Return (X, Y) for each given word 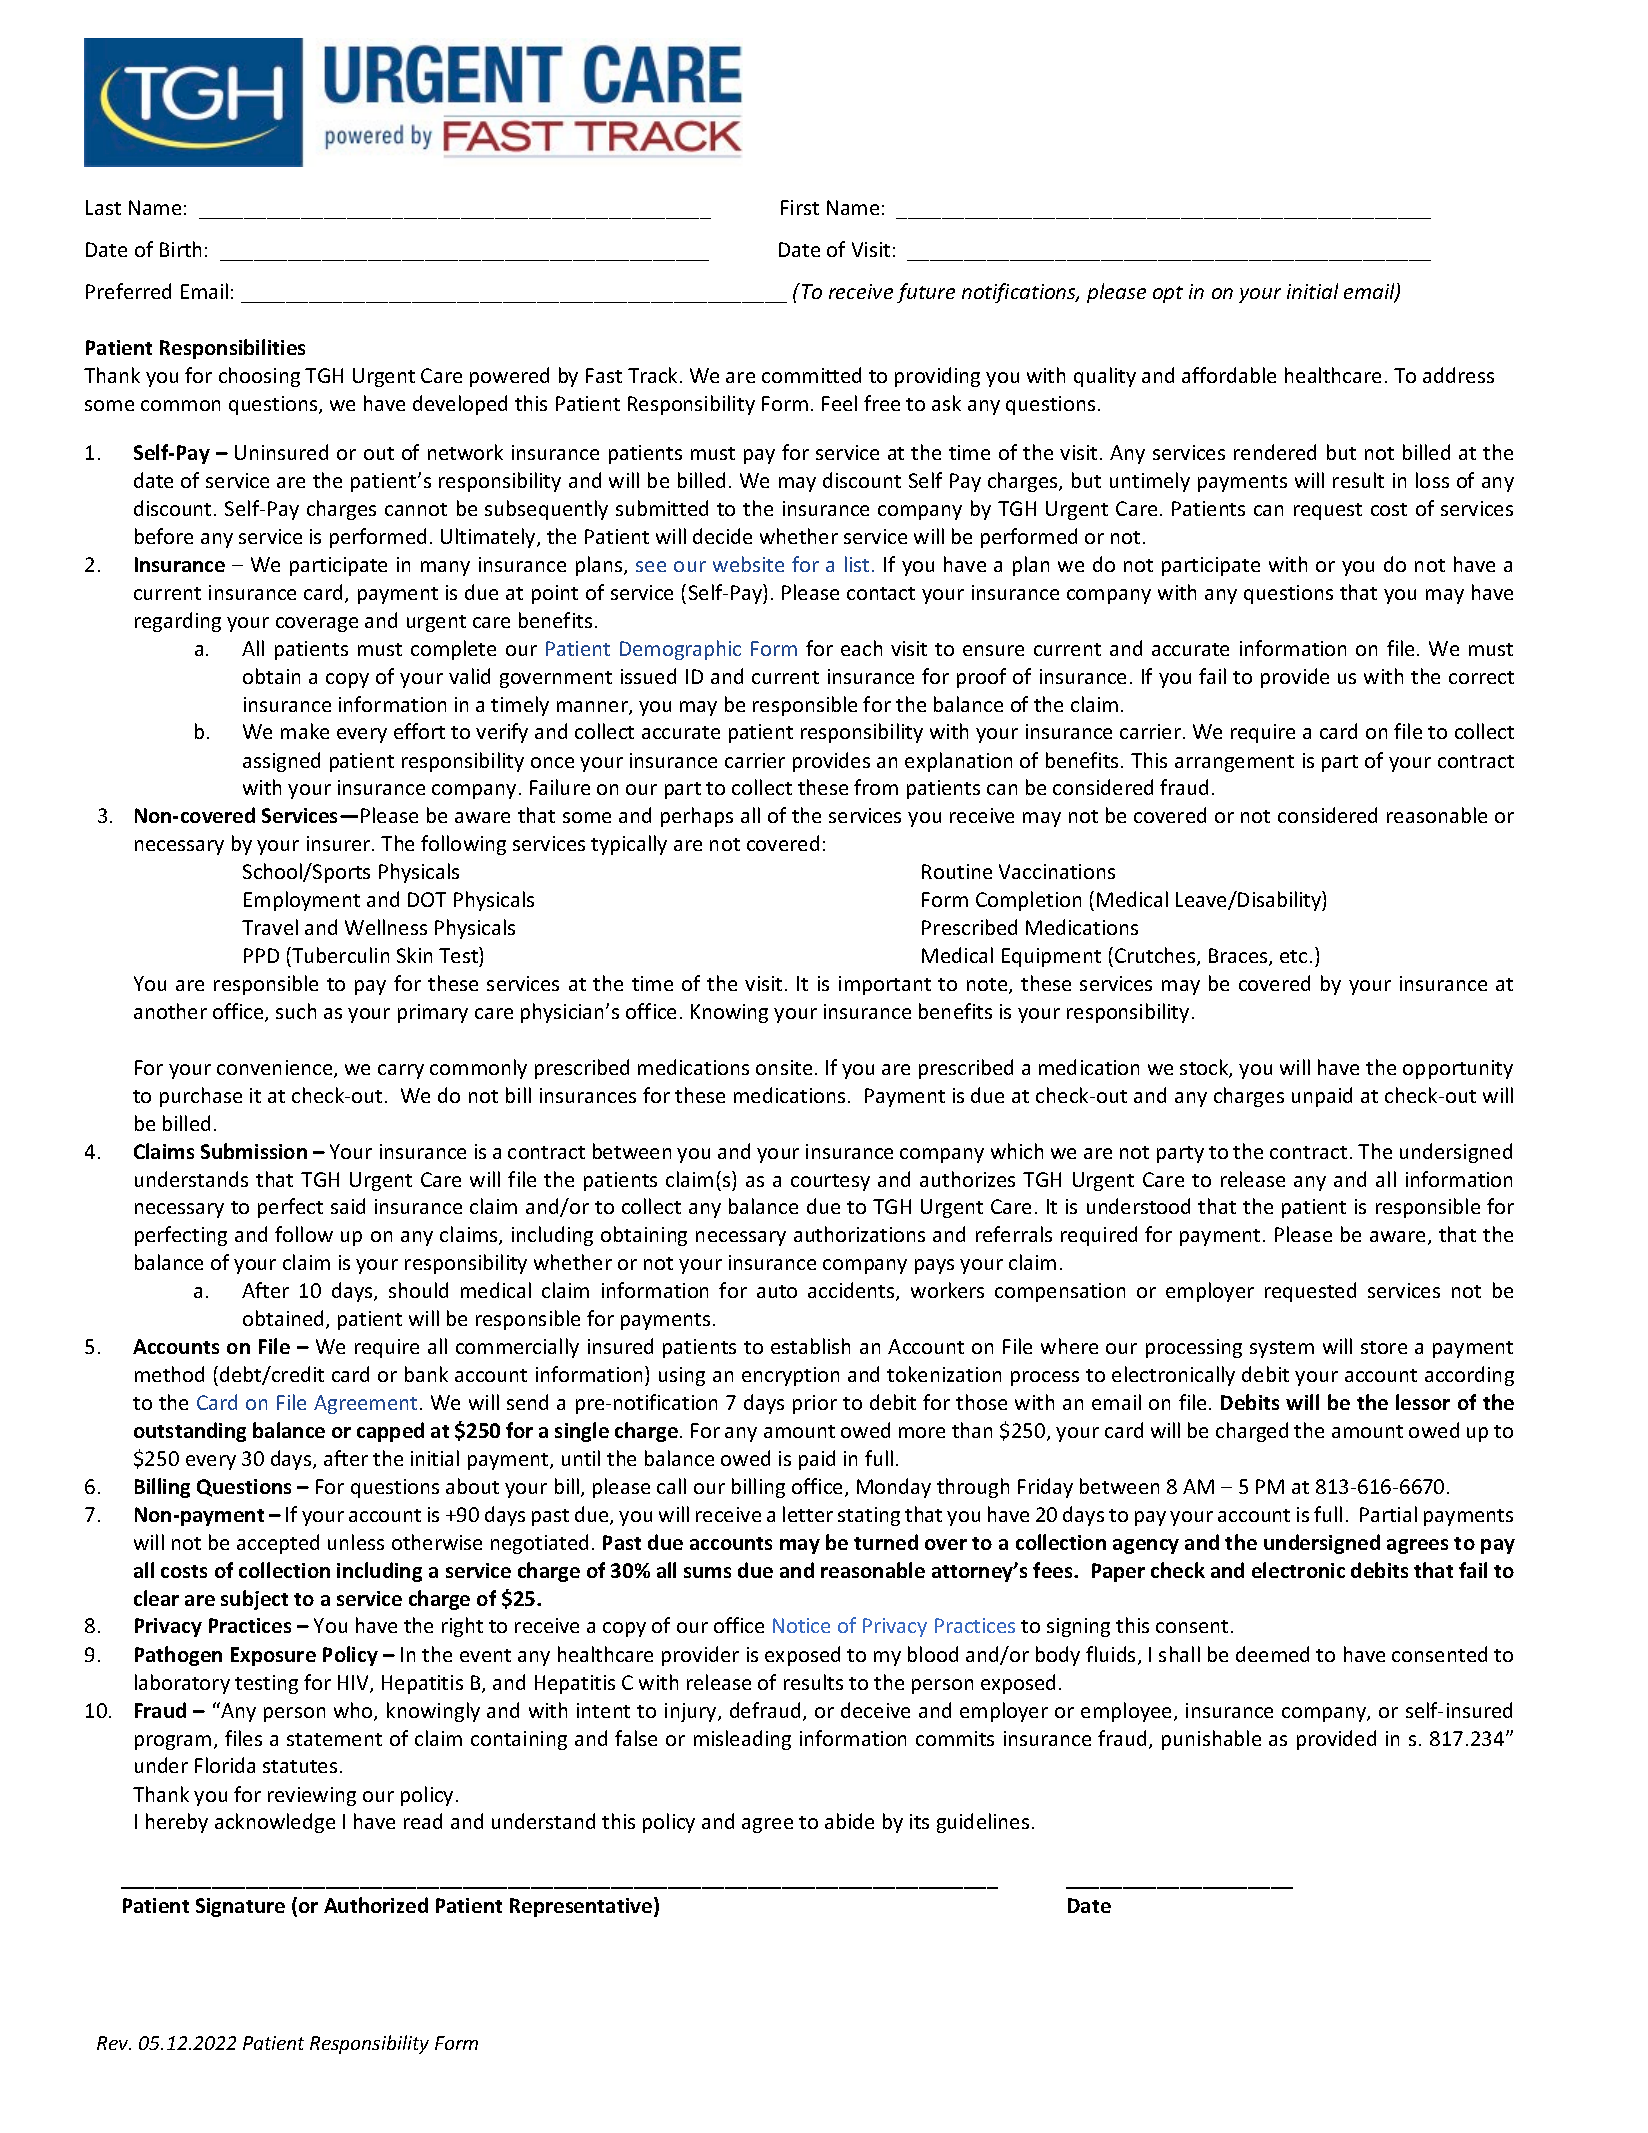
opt (1168, 294)
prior (815, 1404)
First (800, 207)
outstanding (190, 1432)
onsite (784, 1067)
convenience (276, 1069)
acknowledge (275, 1823)
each (861, 648)
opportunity (1458, 1069)
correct (1481, 677)
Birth (180, 249)
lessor (1423, 1402)
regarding (178, 622)
